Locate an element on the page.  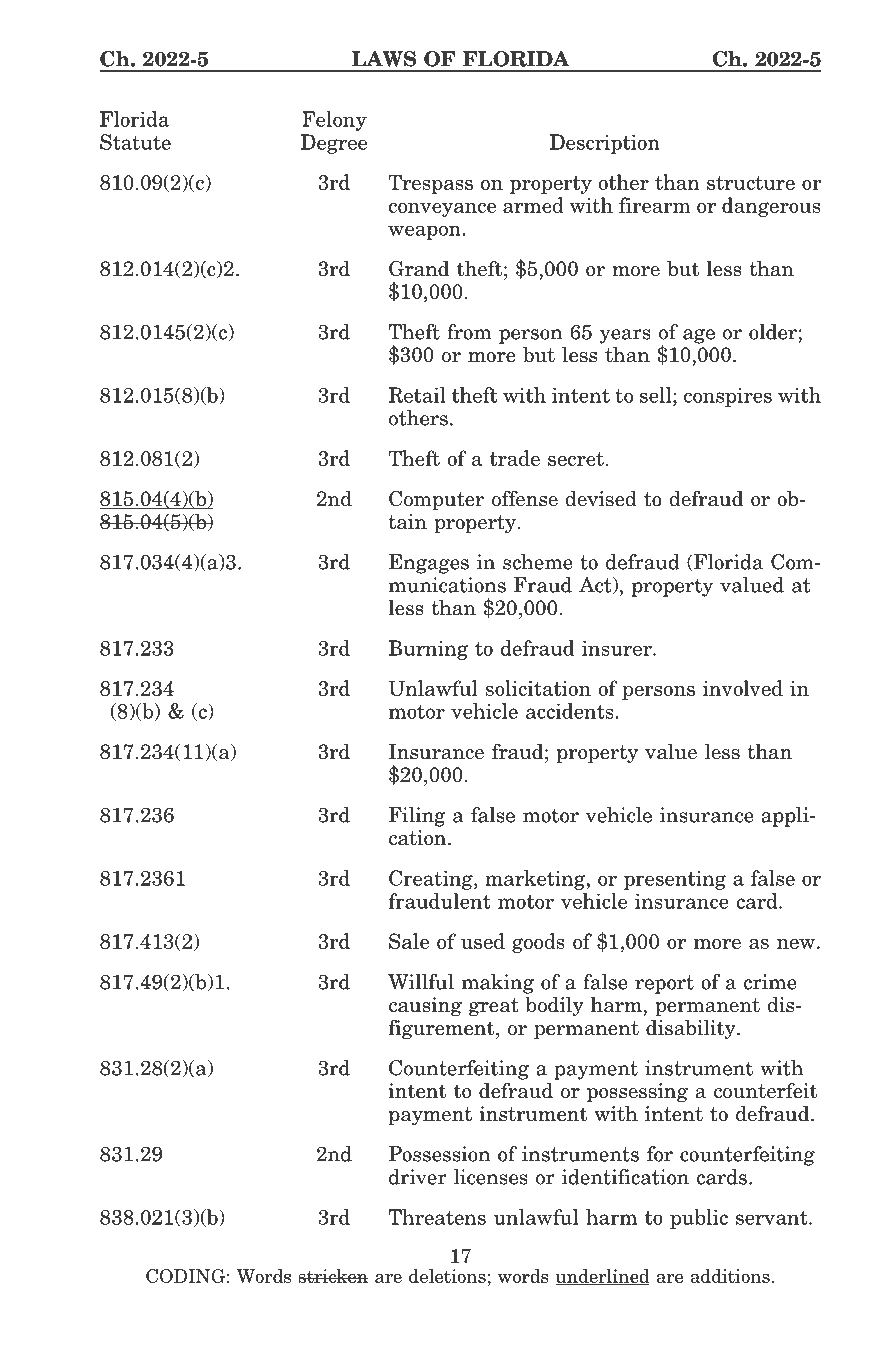
Statute is located at coordinates (135, 142).
